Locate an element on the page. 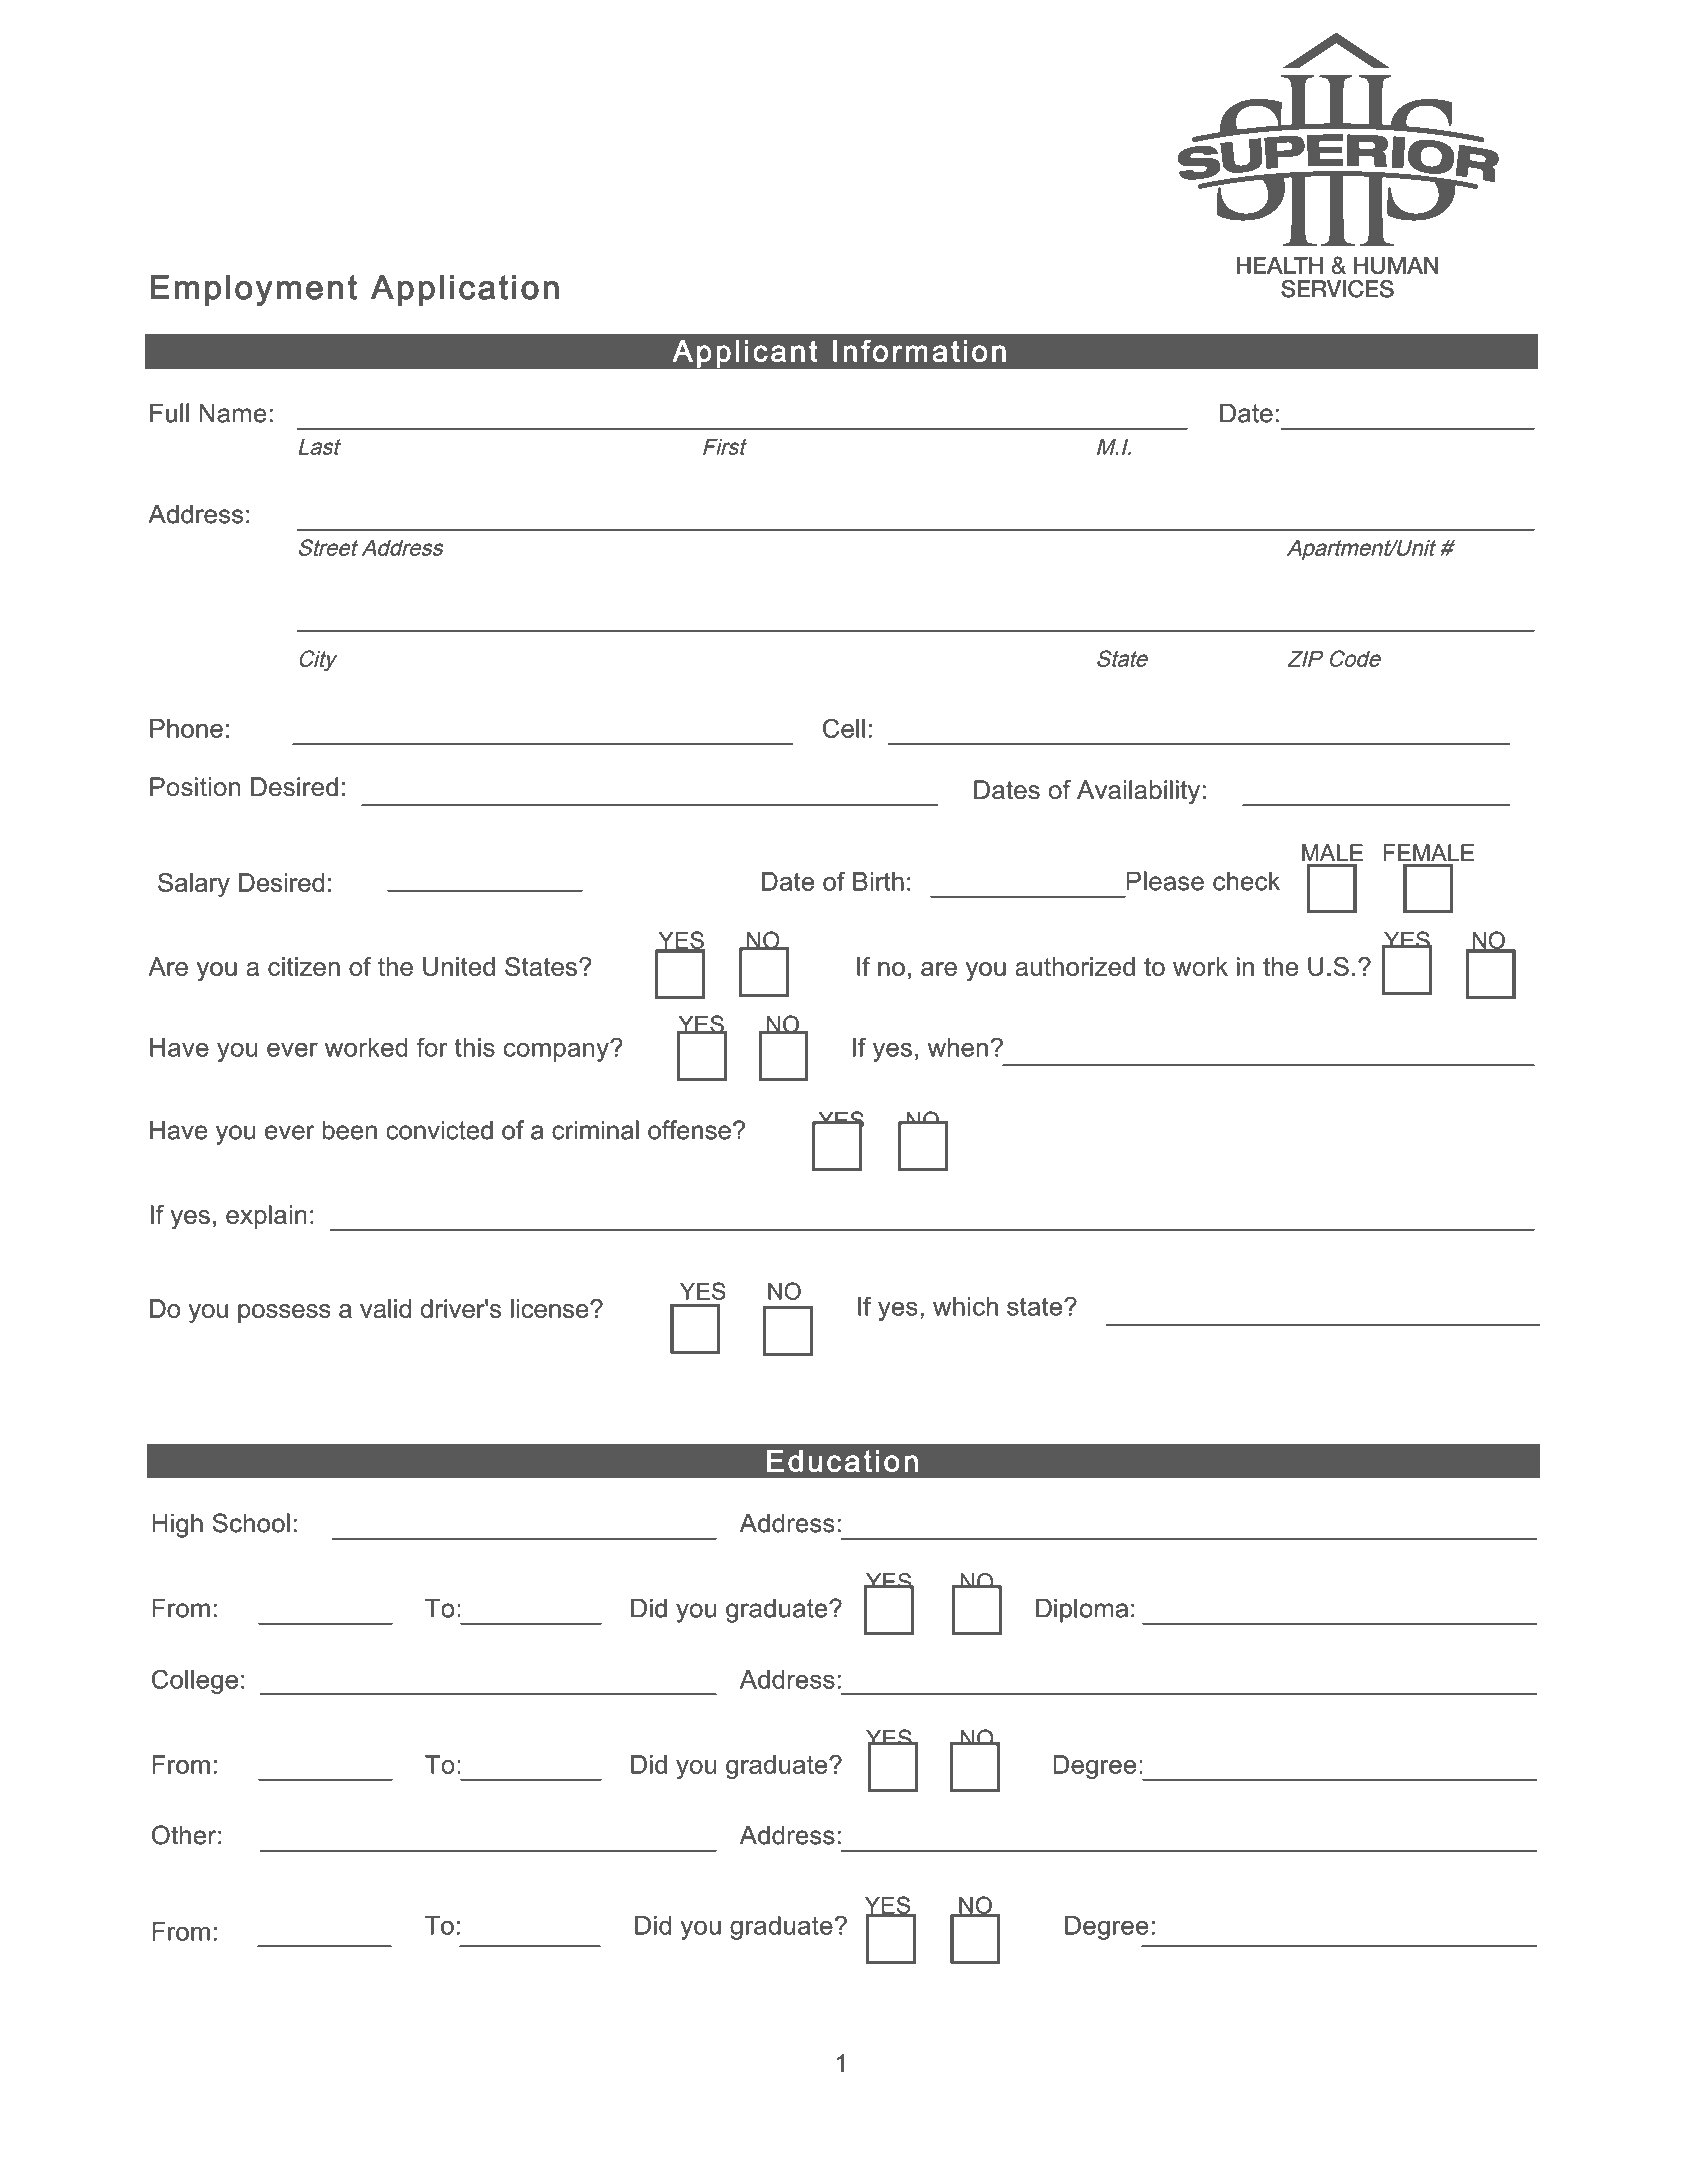  which is located at coordinates (965, 1306).
